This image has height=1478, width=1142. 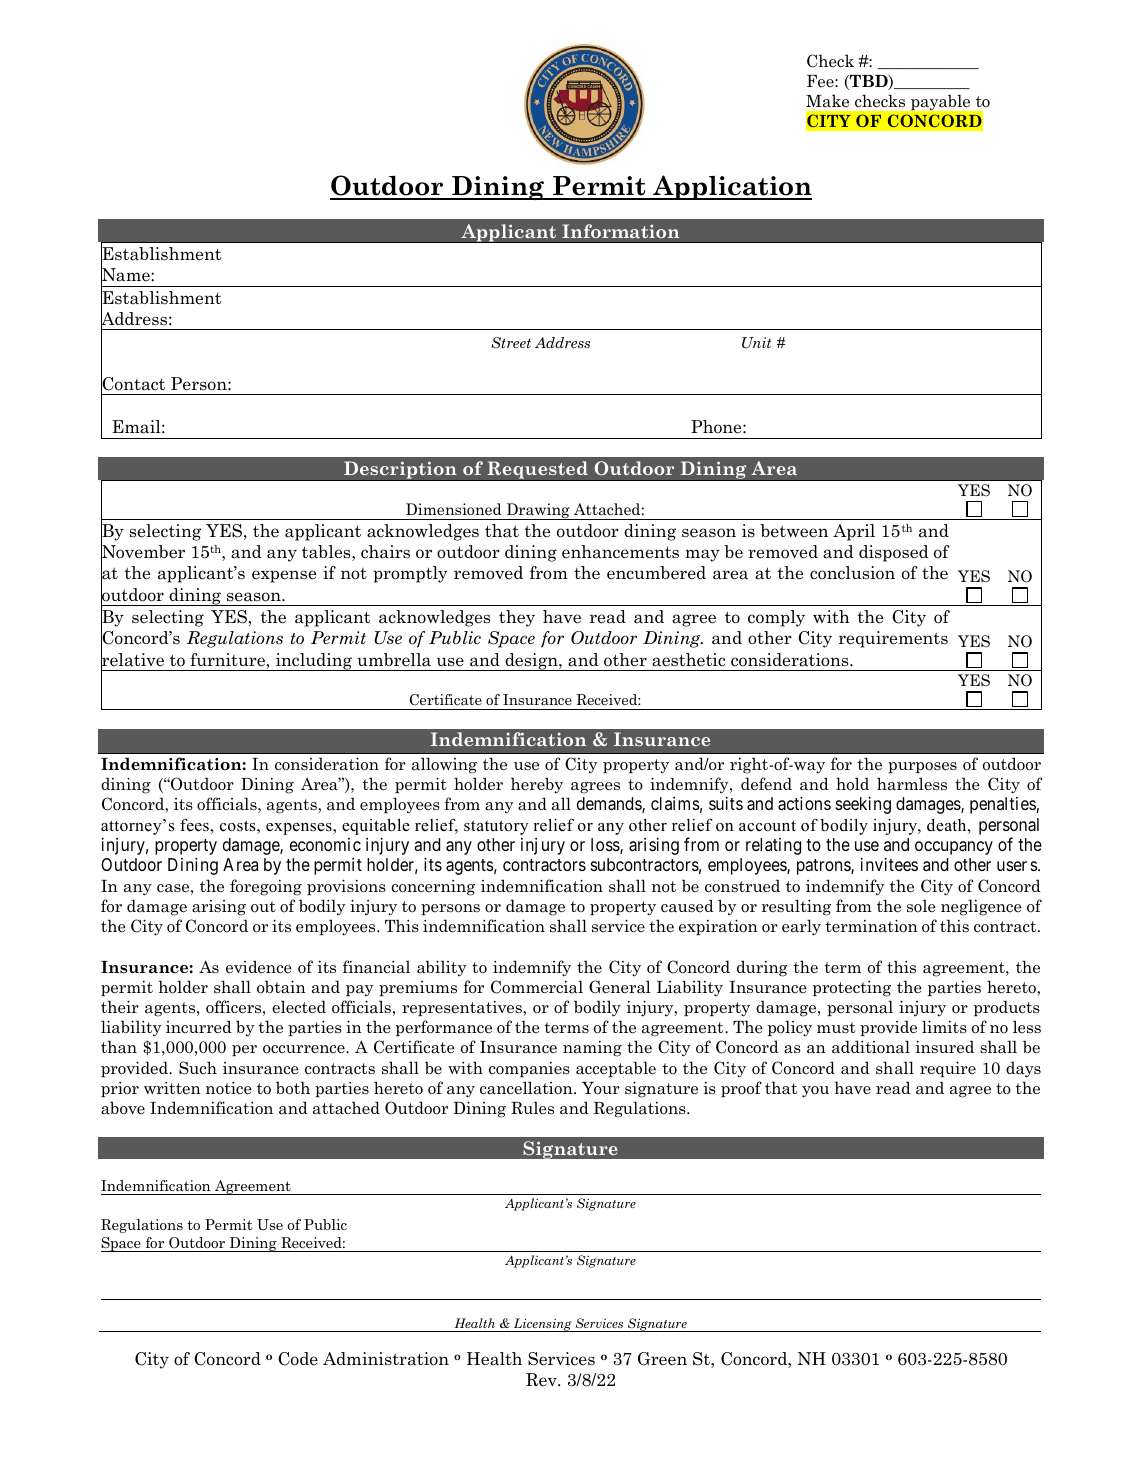 I want to click on Code, so click(x=298, y=1359).
